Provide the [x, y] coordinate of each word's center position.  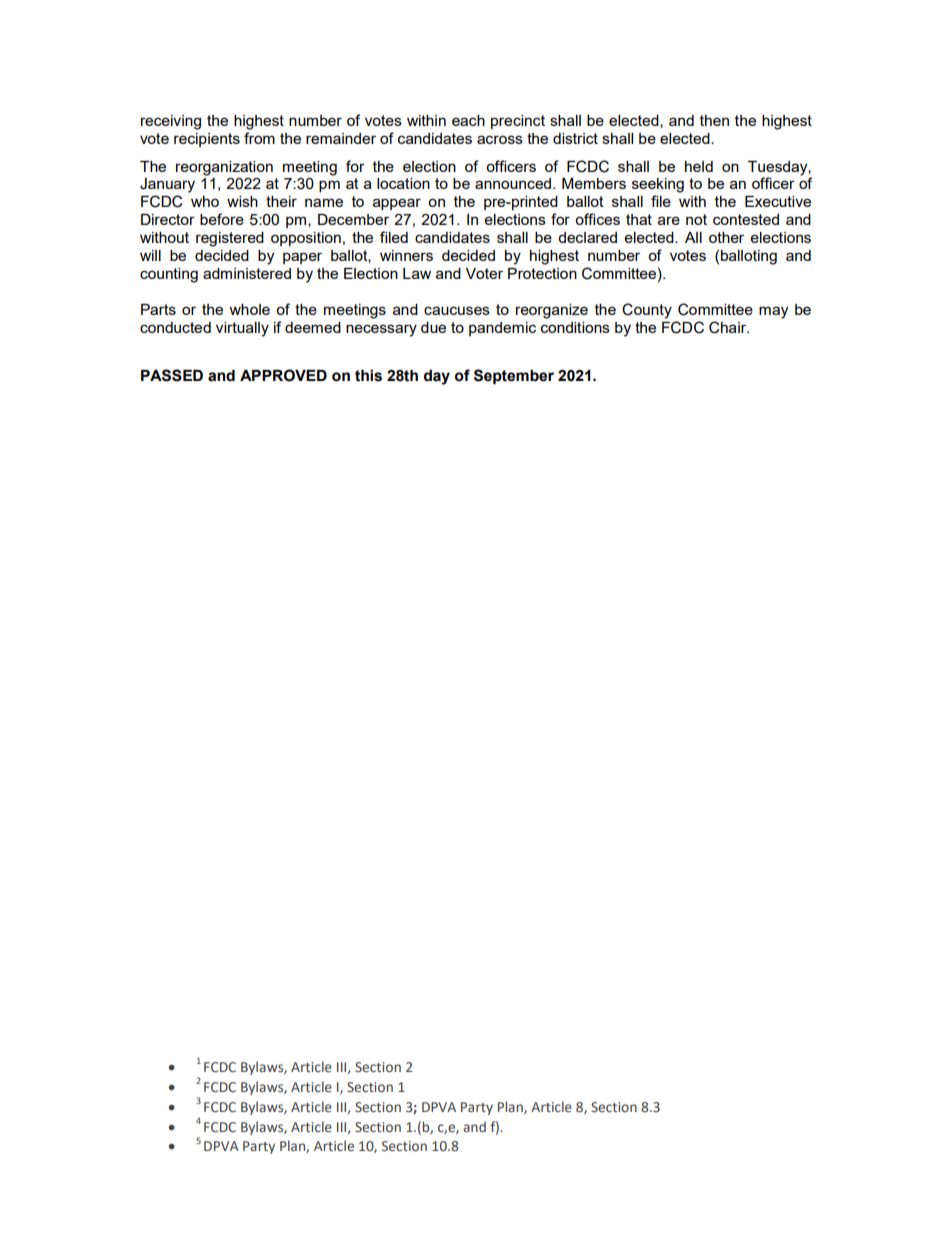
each [468, 120]
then [714, 120]
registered [230, 239]
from [259, 138]
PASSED [172, 375]
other [726, 237]
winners [406, 255]
